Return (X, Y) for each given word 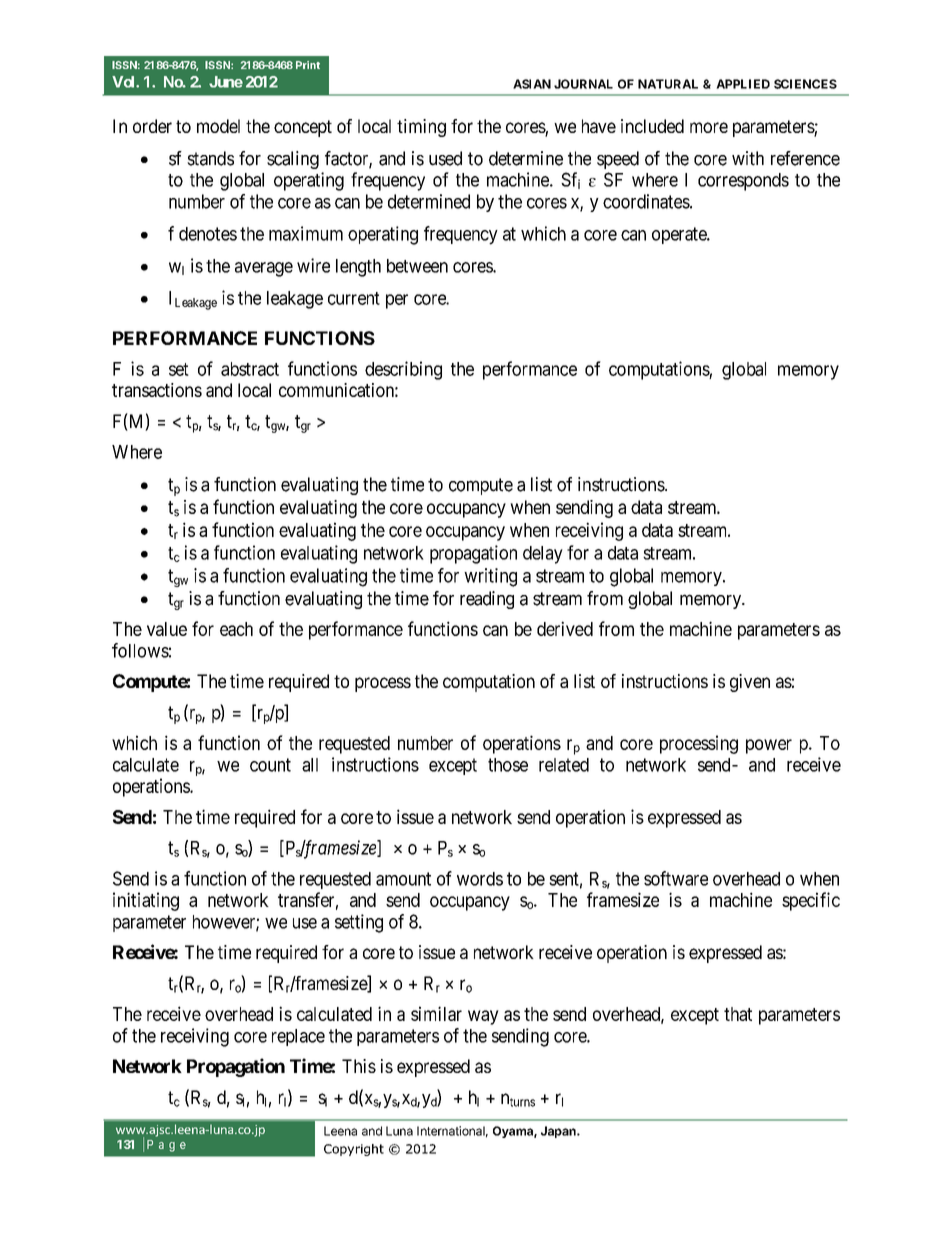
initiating (146, 901)
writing (490, 577)
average (264, 269)
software (676, 878)
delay (543, 555)
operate (680, 235)
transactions (157, 390)
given (750, 683)
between (417, 266)
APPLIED (743, 84)
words (480, 879)
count (270, 765)
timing (421, 128)
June (226, 82)
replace (298, 1037)
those (508, 765)
